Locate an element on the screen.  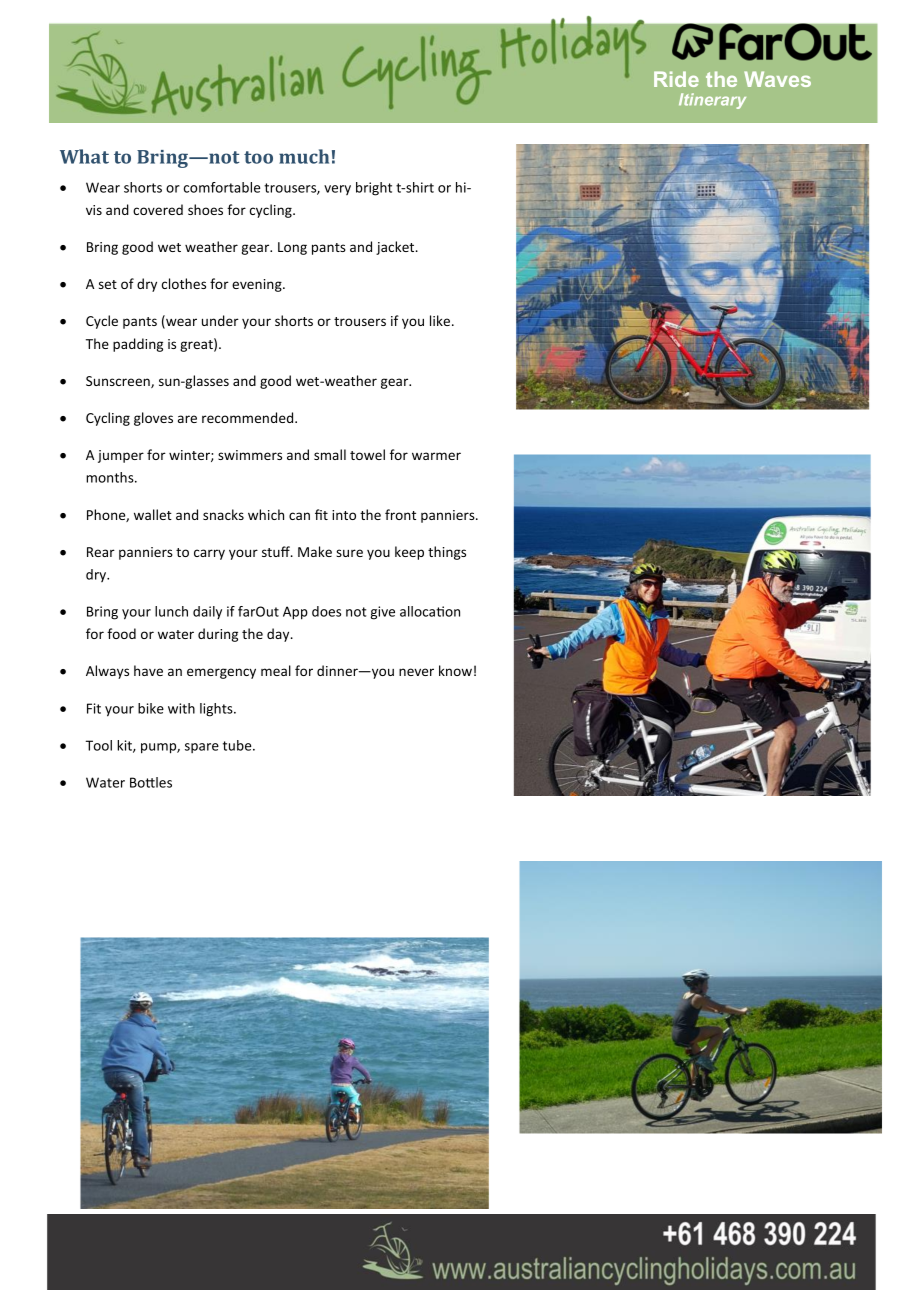
keep is located at coordinates (409, 553).
